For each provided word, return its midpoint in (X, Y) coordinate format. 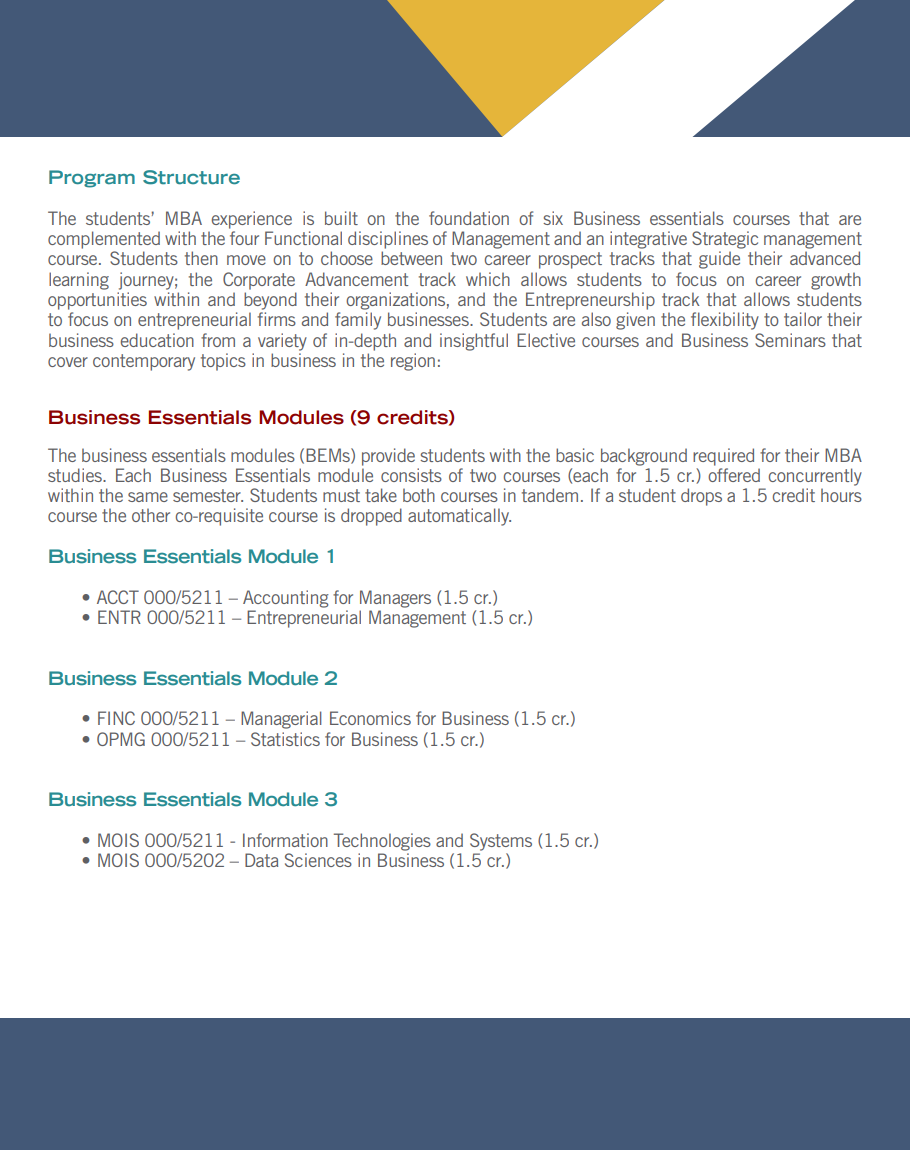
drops (701, 497)
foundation (469, 218)
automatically (459, 517)
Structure (191, 177)
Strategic (725, 240)
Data (261, 860)
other (151, 515)
